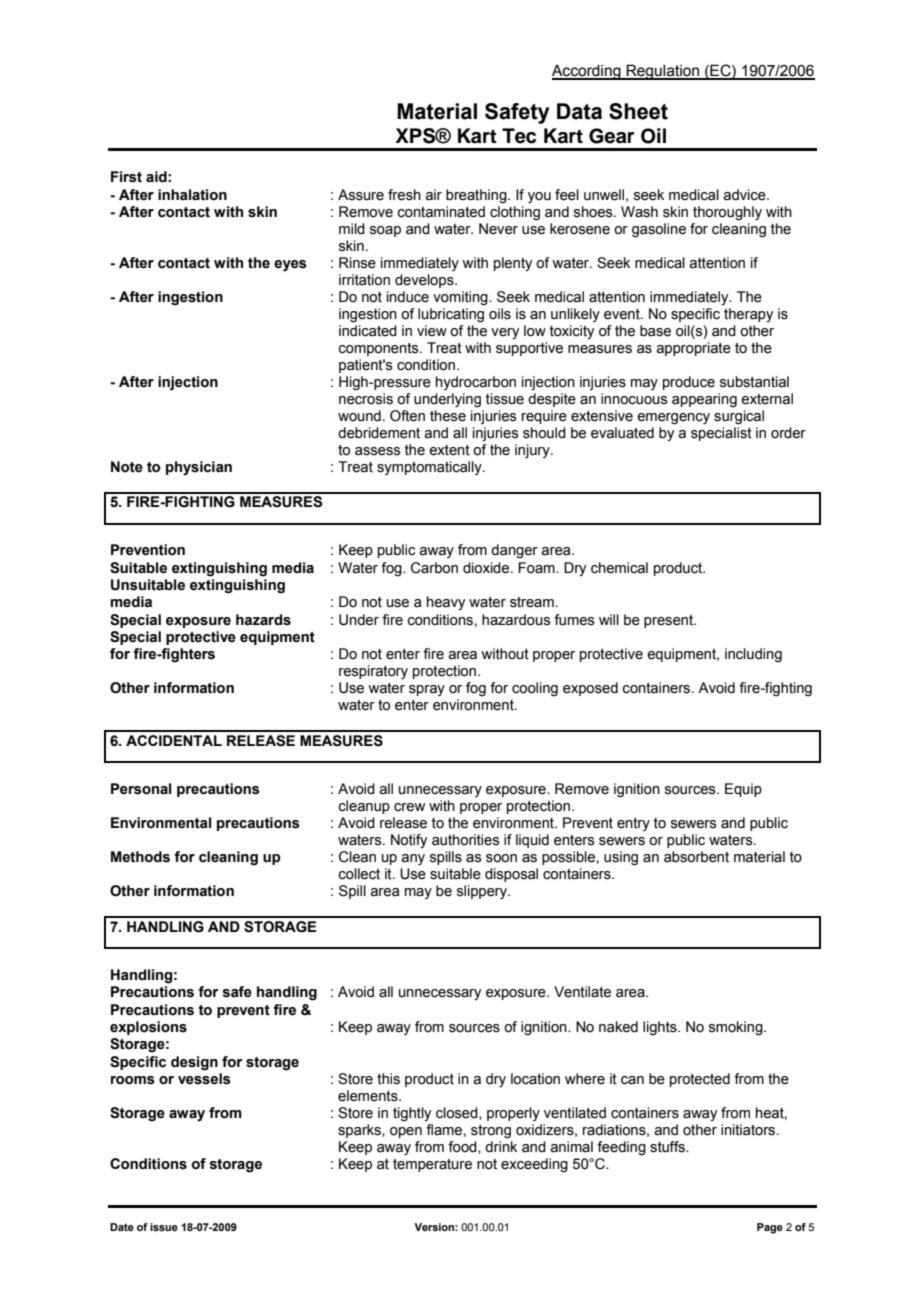 This screenshot has height=1308, width=924. Describe the element at coordinates (427, 690) in the screenshot. I see `spray` at that location.
